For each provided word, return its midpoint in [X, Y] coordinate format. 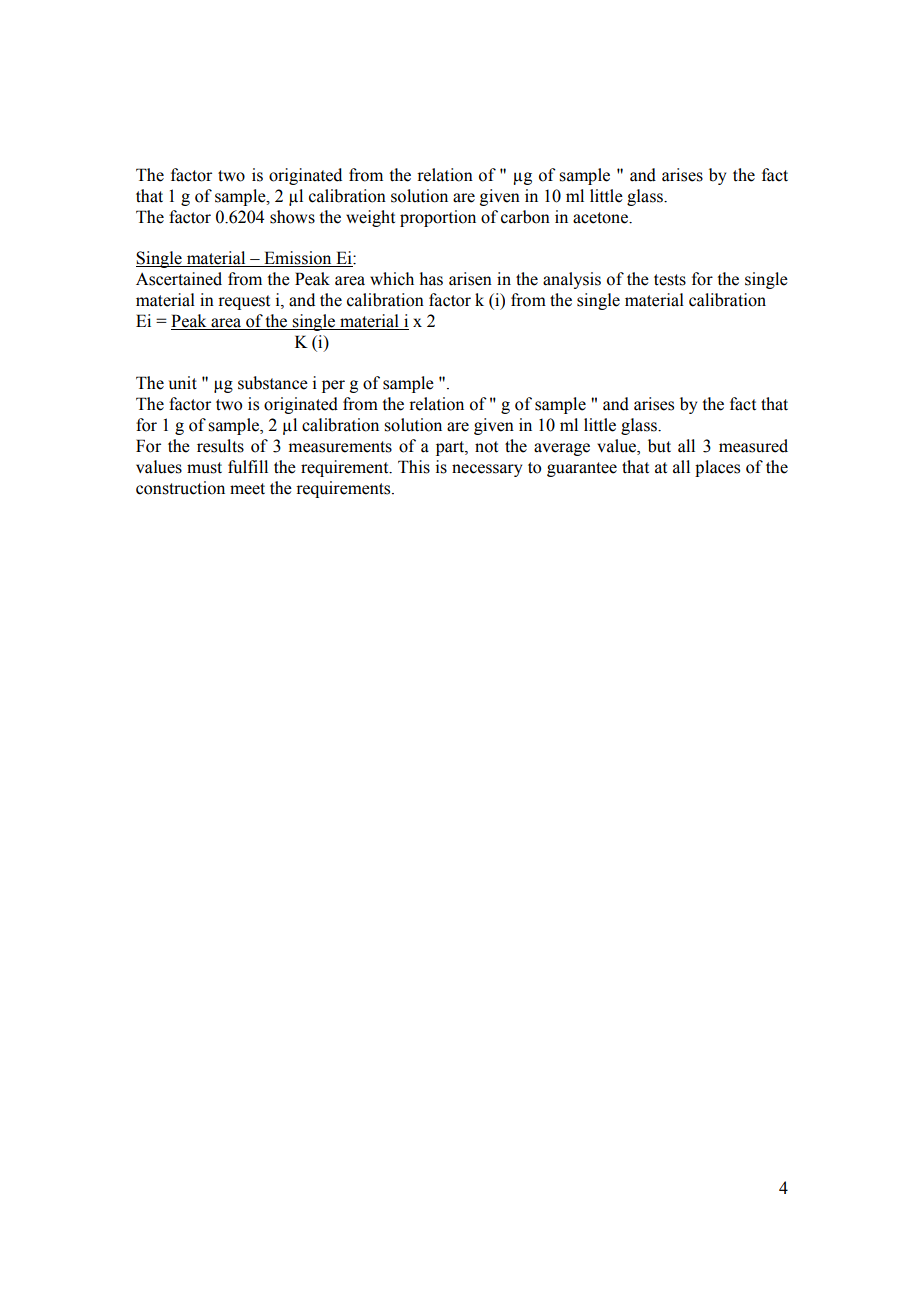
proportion [438, 218]
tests [670, 280]
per [333, 386]
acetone [601, 218]
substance [273, 383]
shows [292, 217]
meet [247, 489]
